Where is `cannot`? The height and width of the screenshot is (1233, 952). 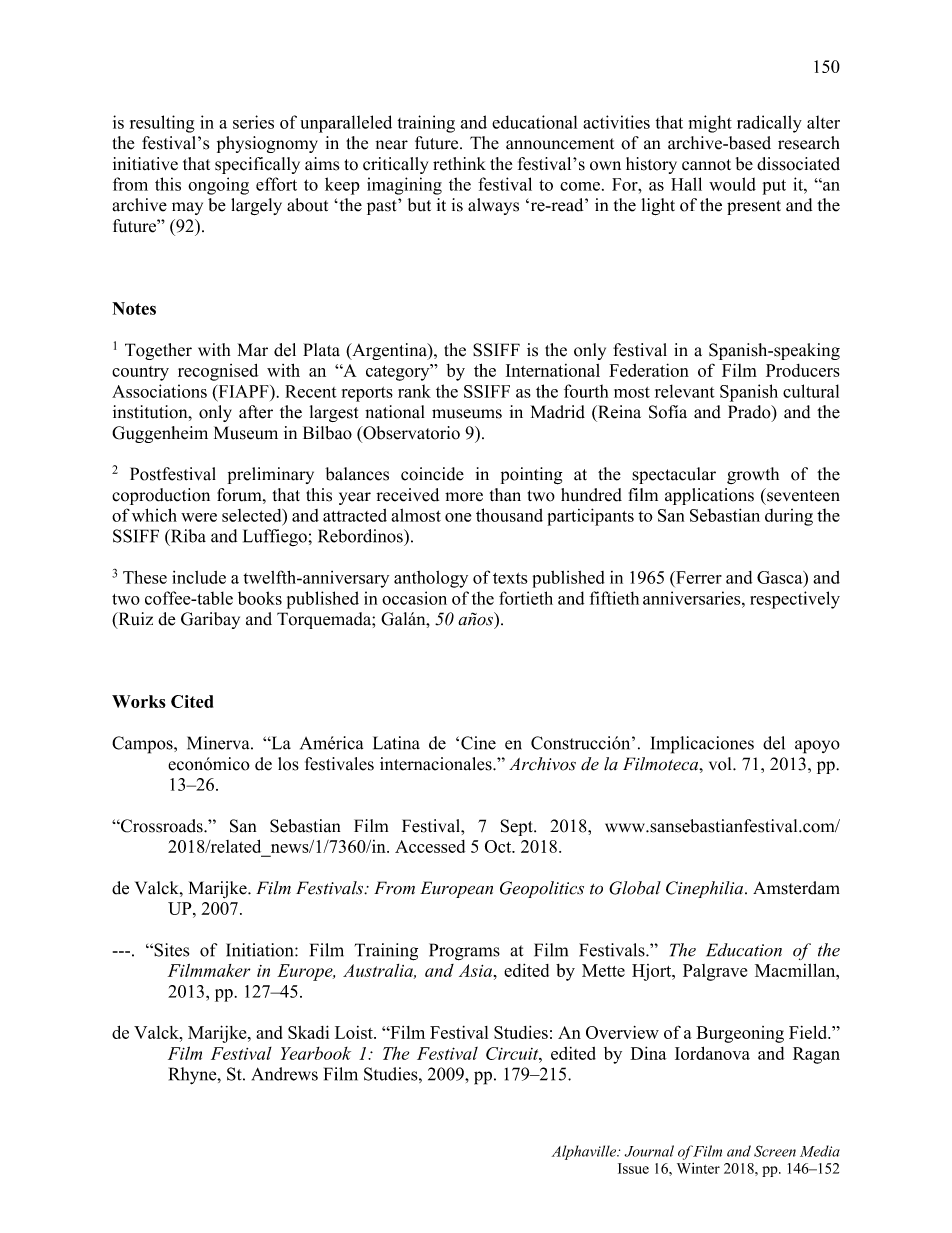 cannot is located at coordinates (706, 165).
